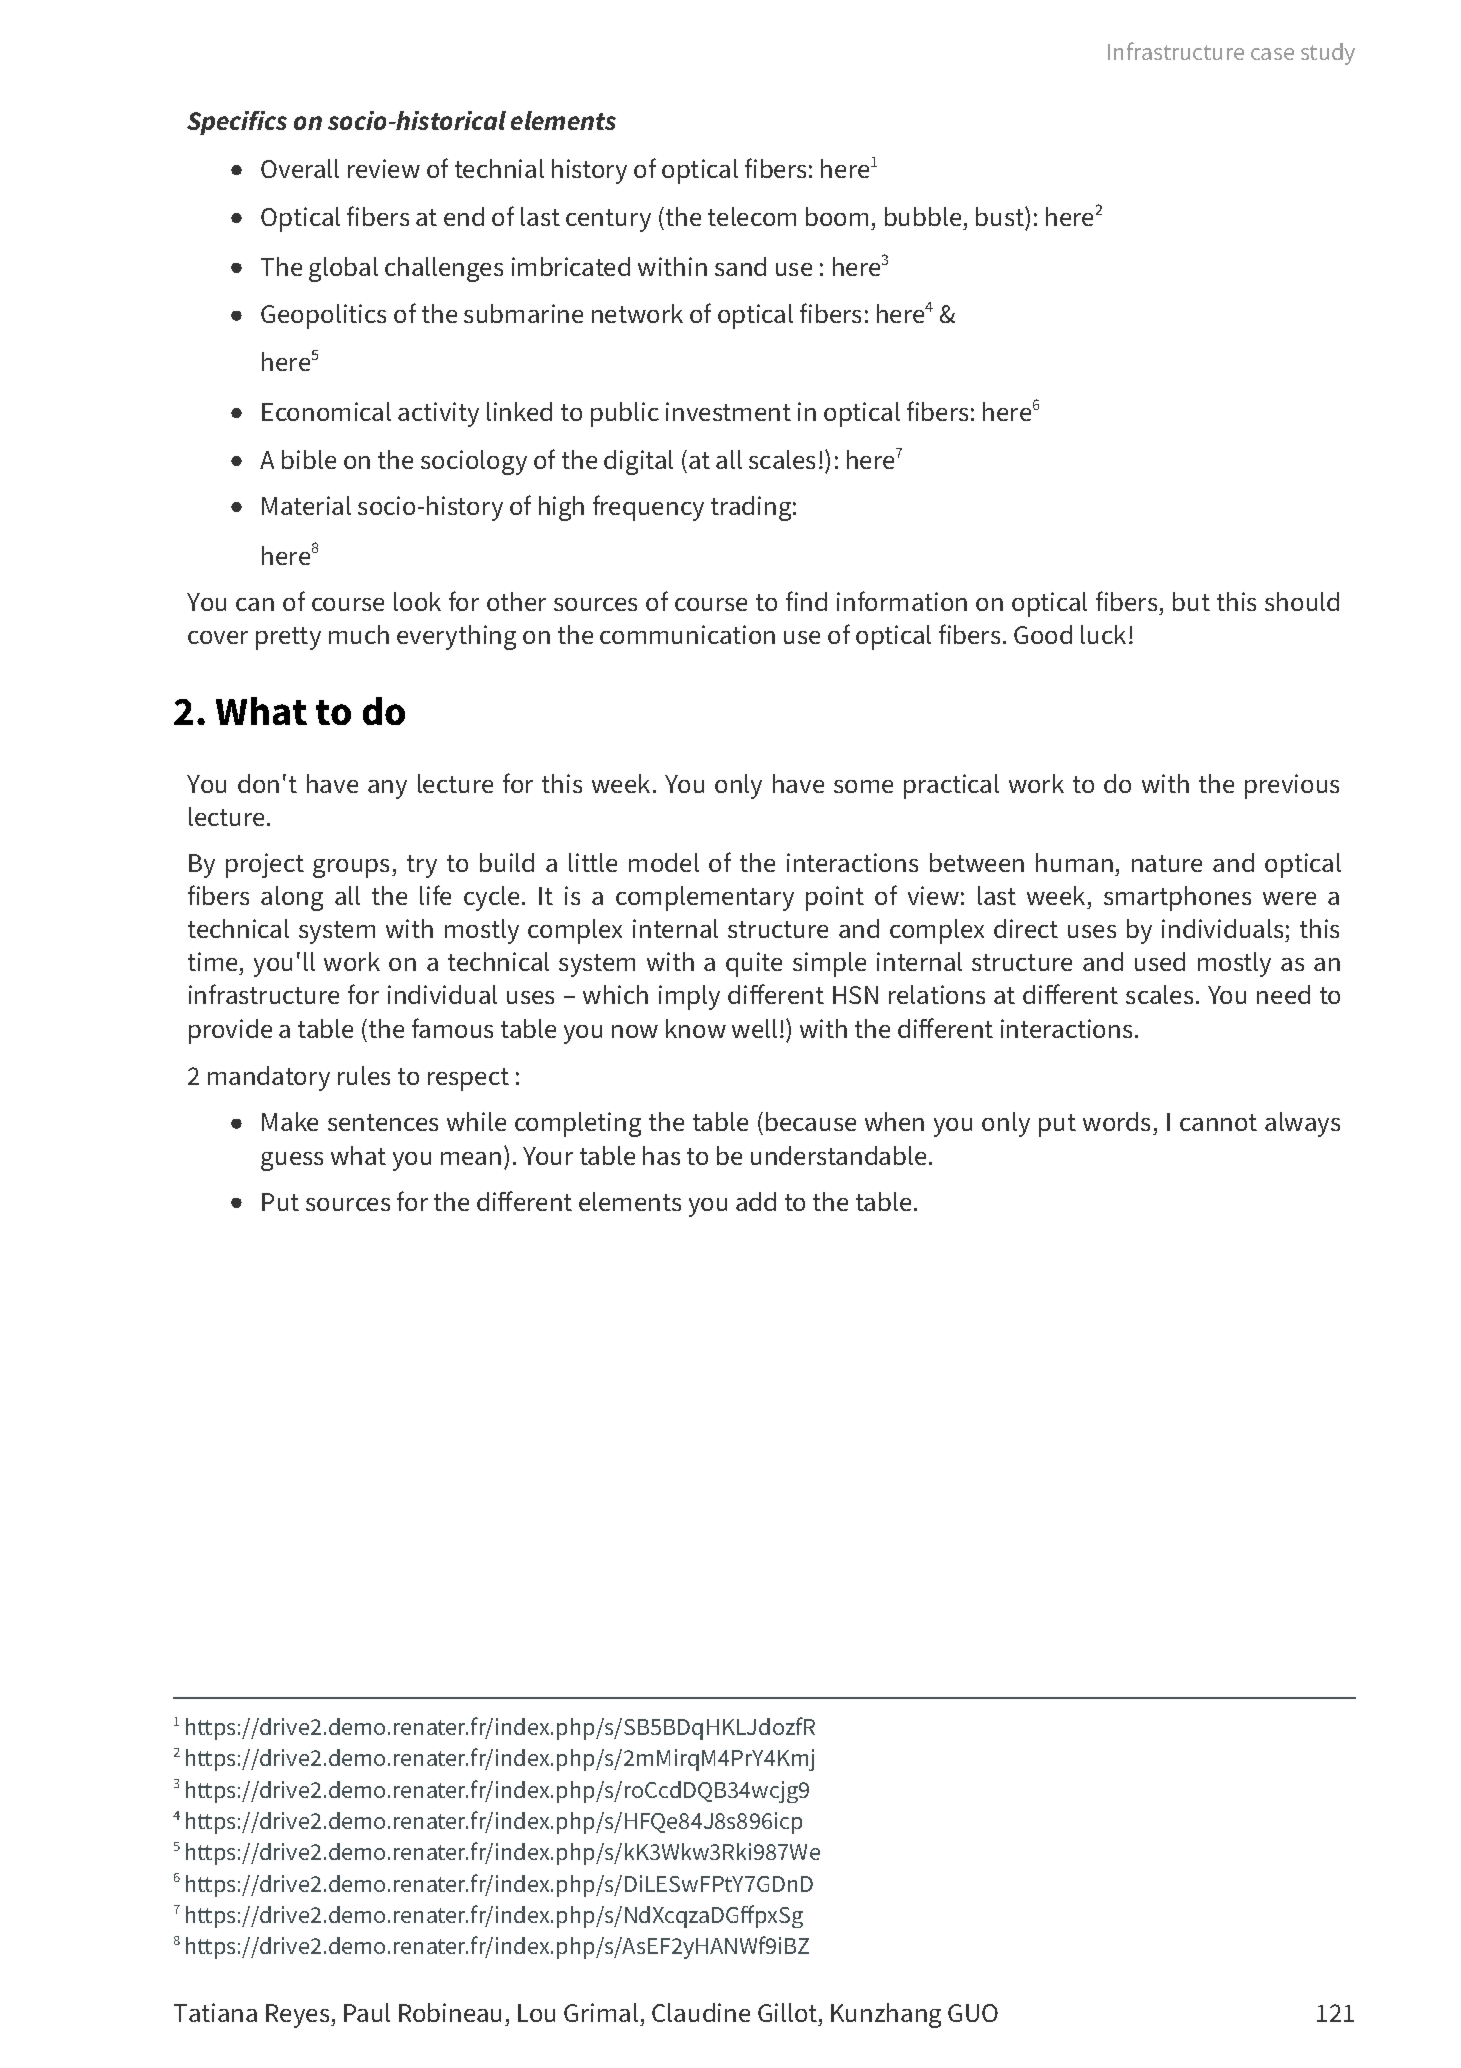 The height and width of the image is (2068, 1461). Describe the element at coordinates (1292, 786) in the image. I see `previous` at that location.
